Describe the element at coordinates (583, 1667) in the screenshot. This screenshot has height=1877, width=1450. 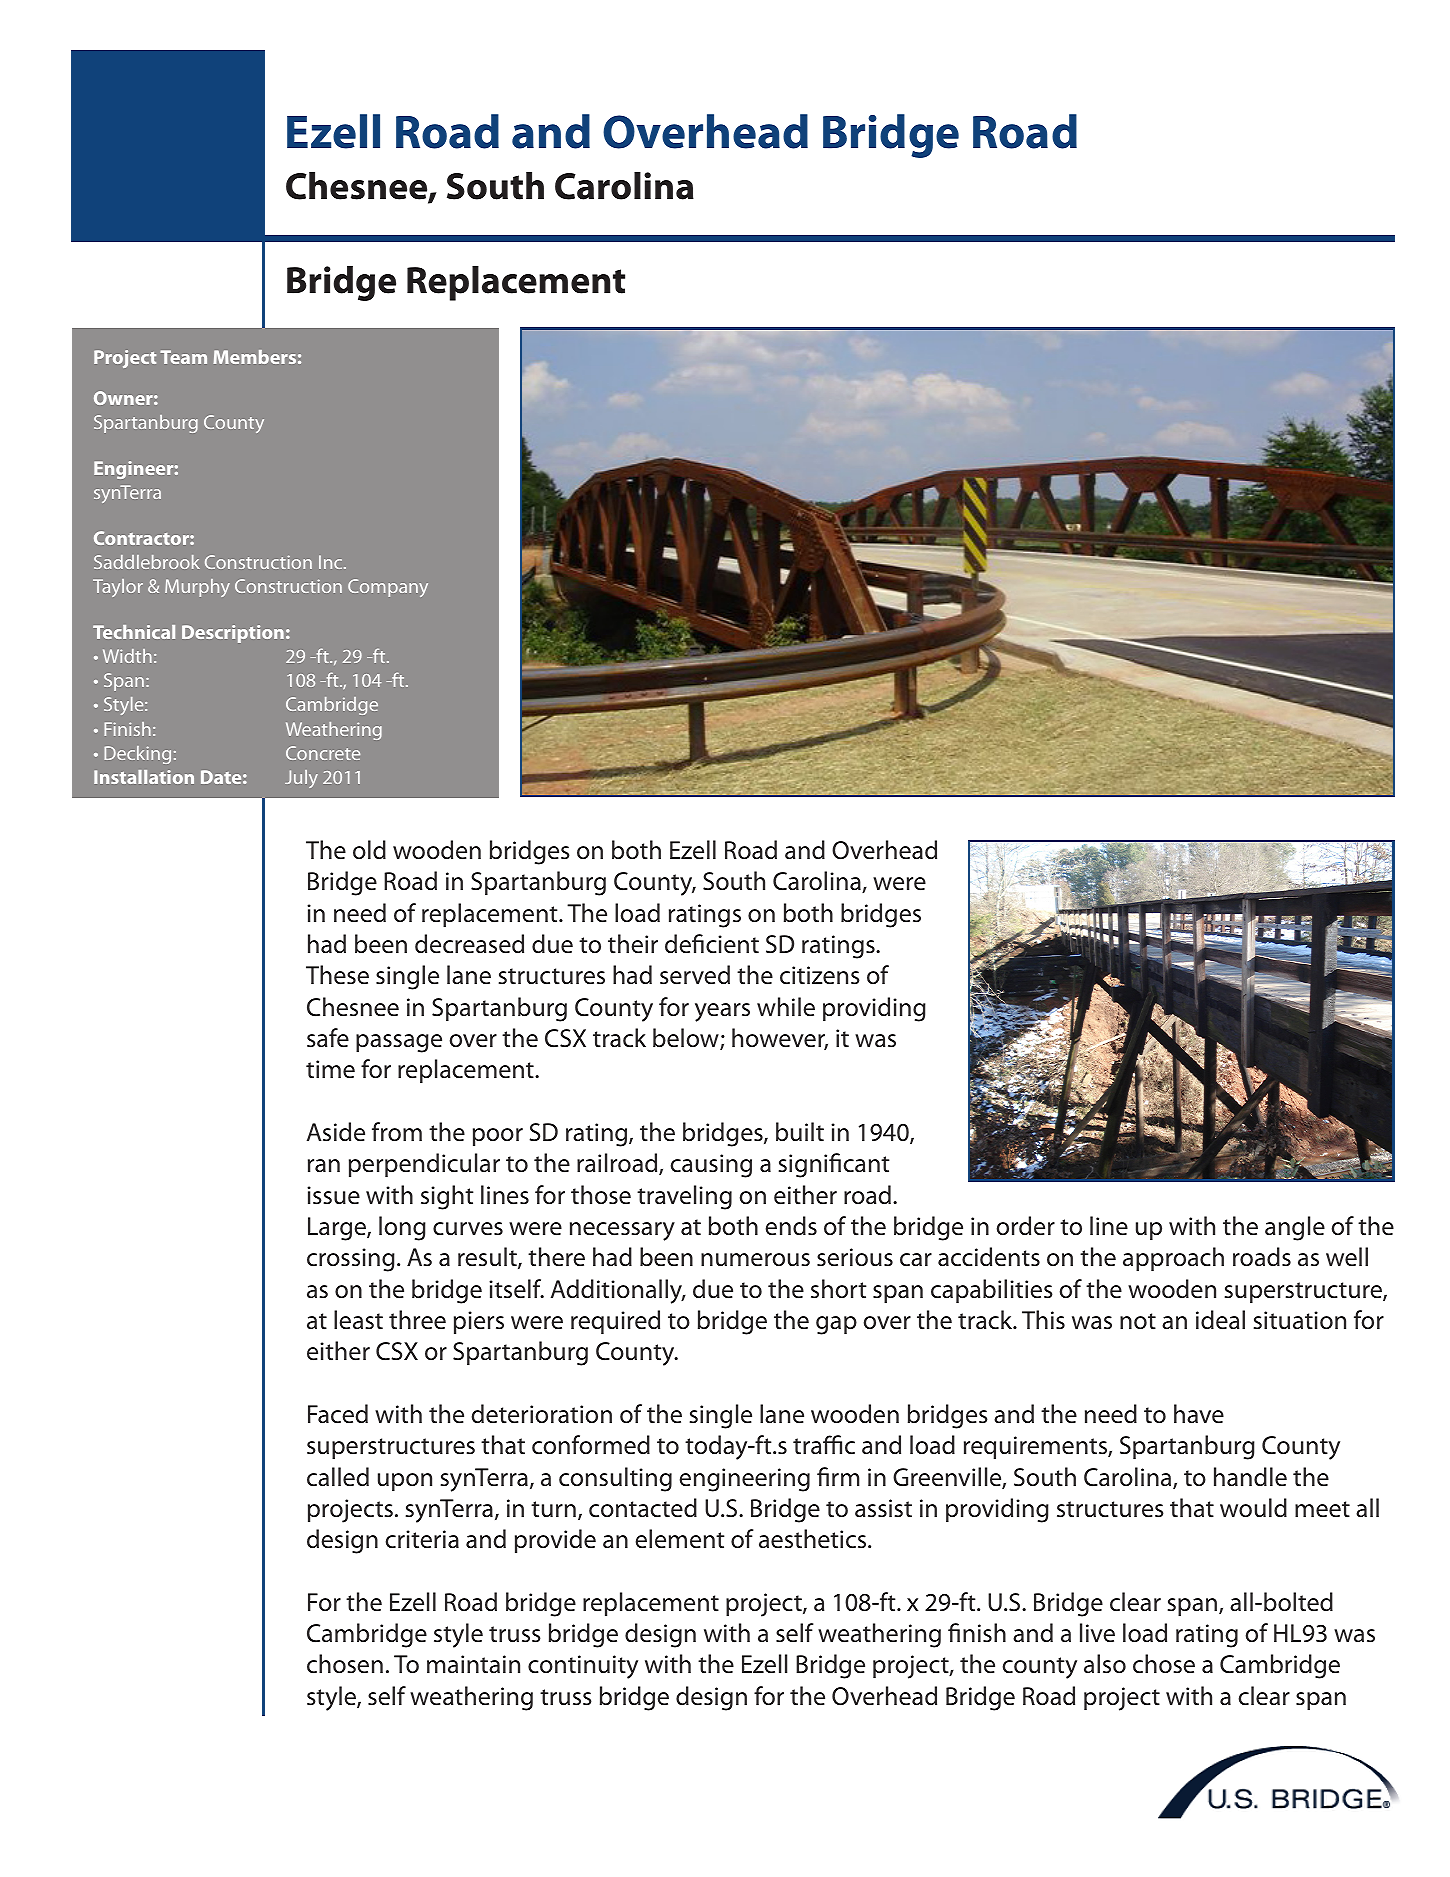
I see `continuity` at that location.
